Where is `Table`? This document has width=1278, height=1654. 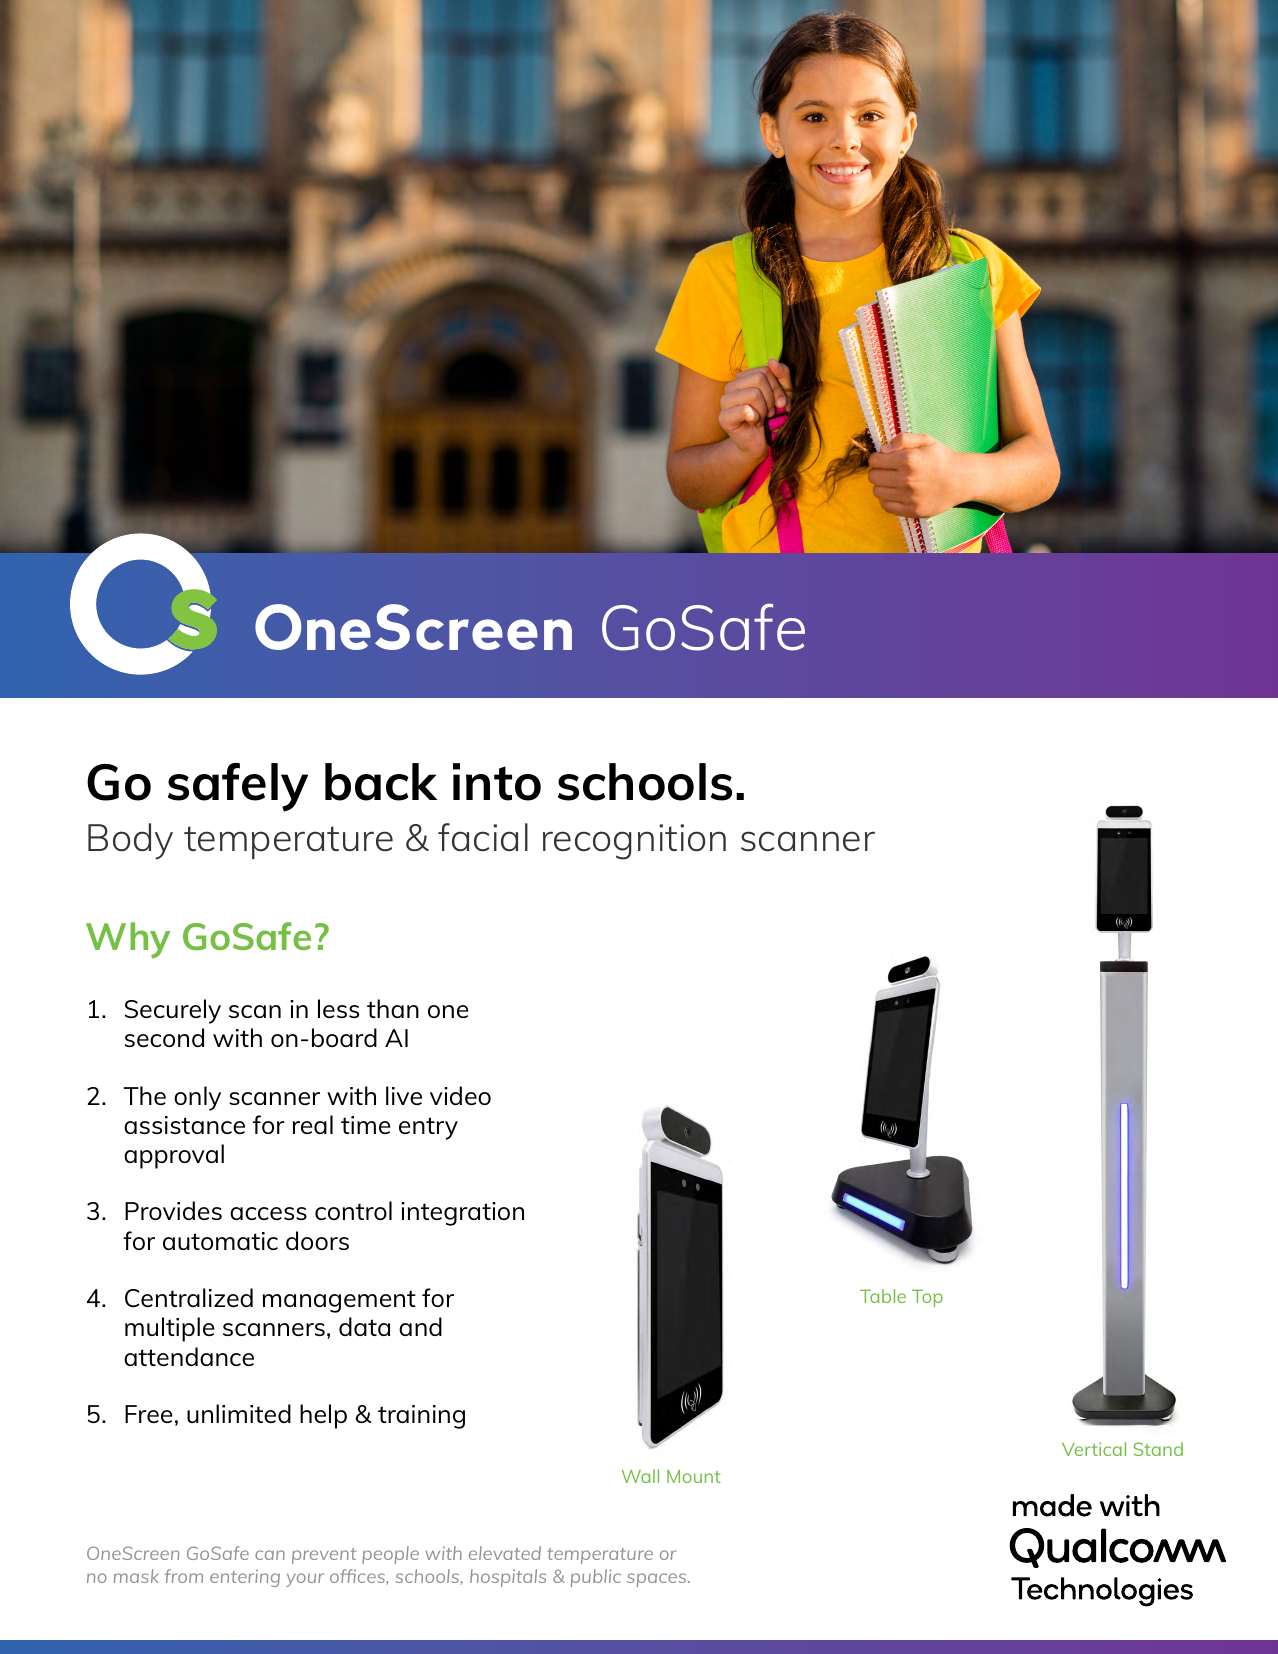 Table is located at coordinates (883, 1296).
